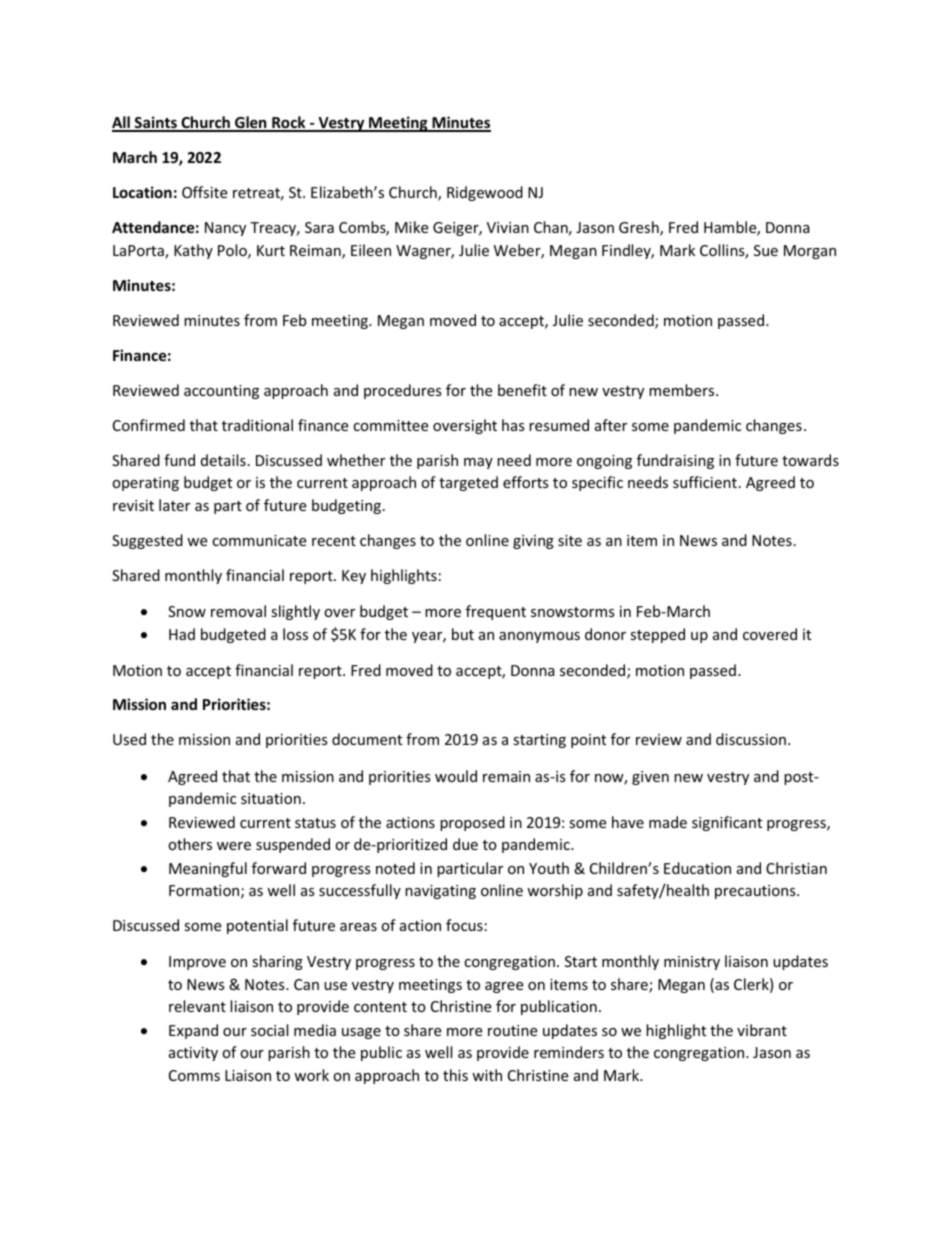 This screenshot has height=1233, width=952. What do you see at coordinates (221, 392) in the screenshot?
I see `accounting` at bounding box center [221, 392].
